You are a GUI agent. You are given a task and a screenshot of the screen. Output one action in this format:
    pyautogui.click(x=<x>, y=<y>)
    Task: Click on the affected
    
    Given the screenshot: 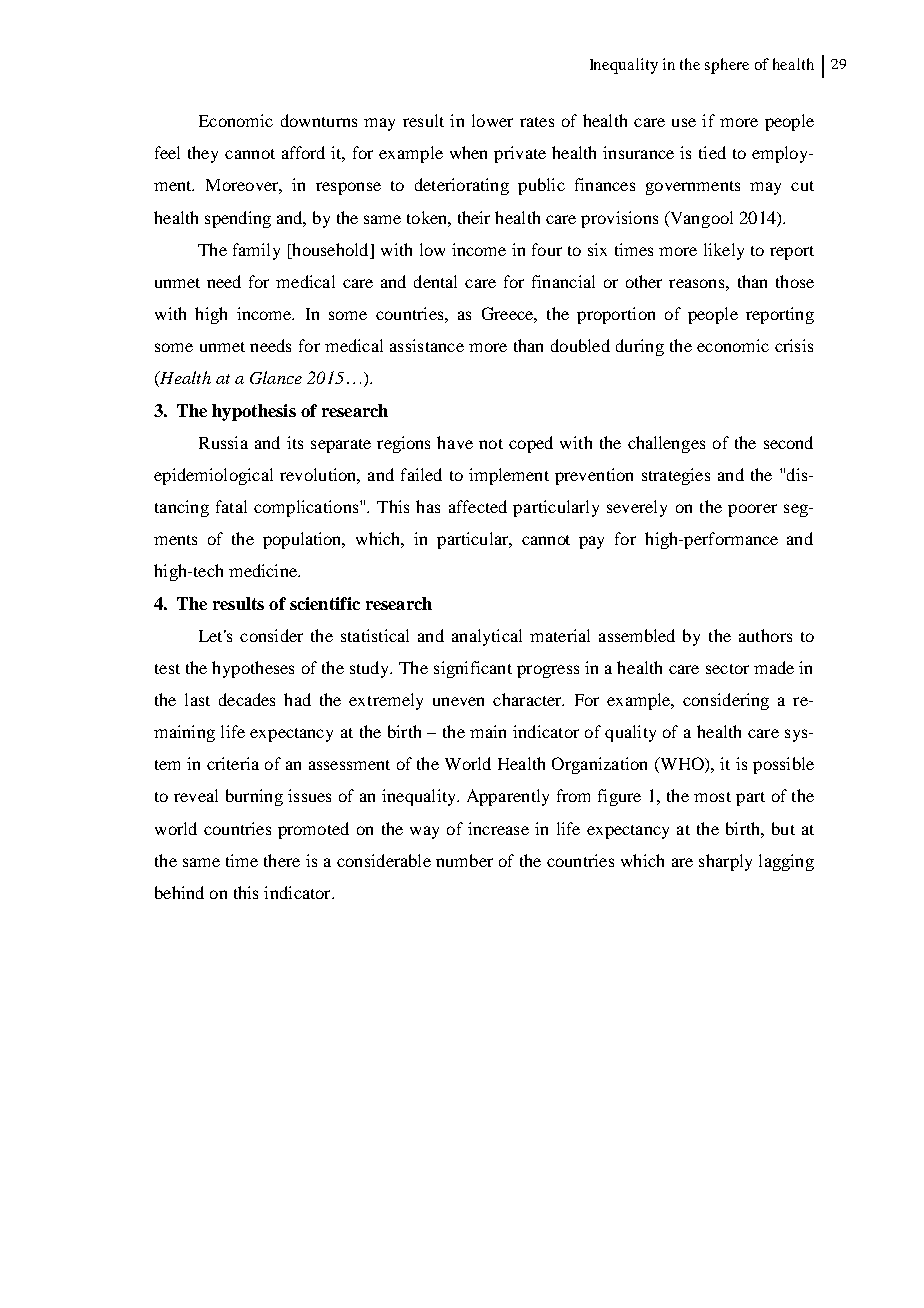 What is the action you would take?
    pyautogui.click(x=478, y=506)
